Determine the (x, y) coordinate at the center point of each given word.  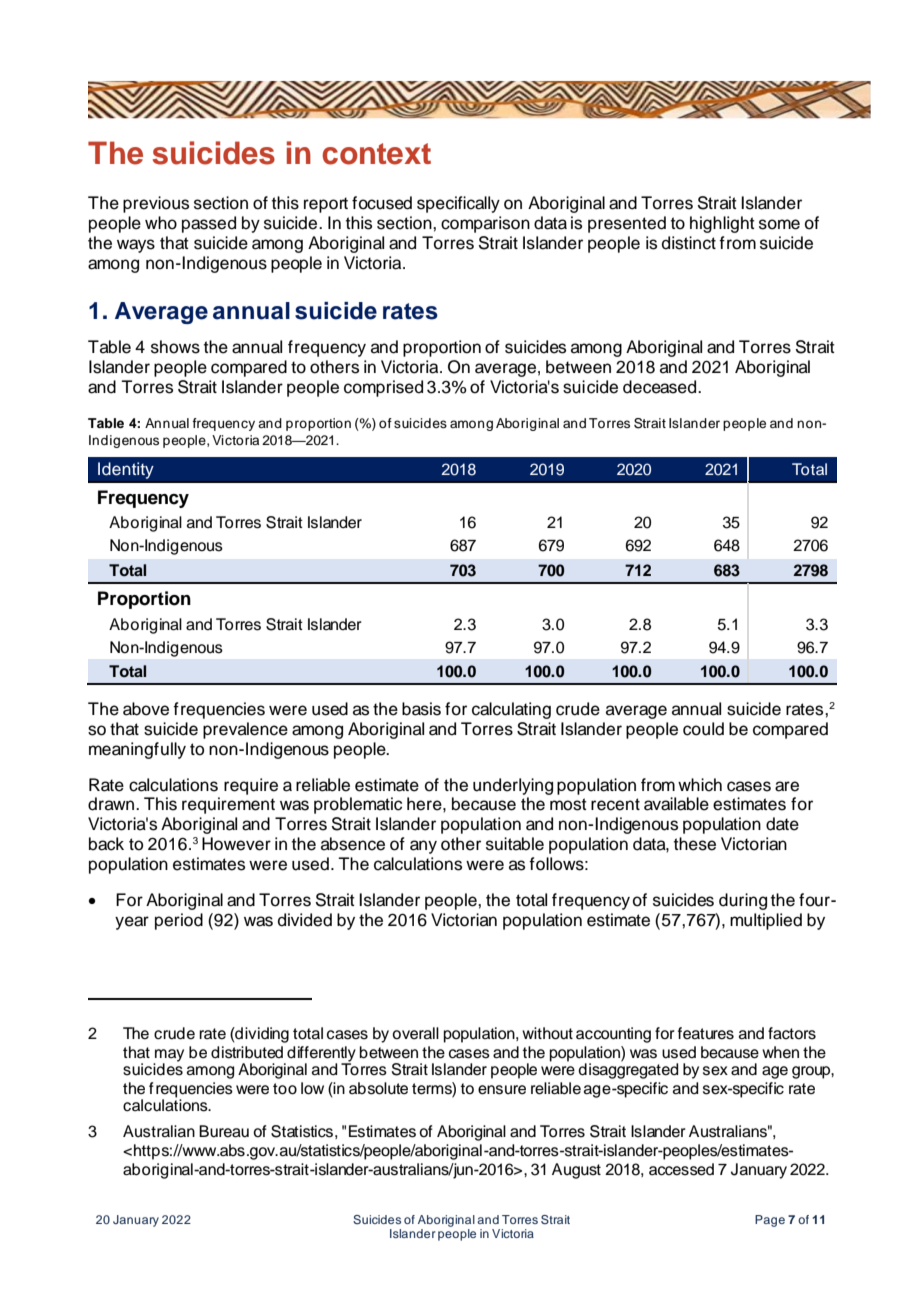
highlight (722, 224)
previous (156, 204)
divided (305, 920)
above (146, 709)
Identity (126, 470)
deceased (661, 387)
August (576, 1171)
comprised (383, 388)
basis (421, 709)
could (703, 729)
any (423, 847)
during (743, 901)
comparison (485, 224)
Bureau (224, 1131)
